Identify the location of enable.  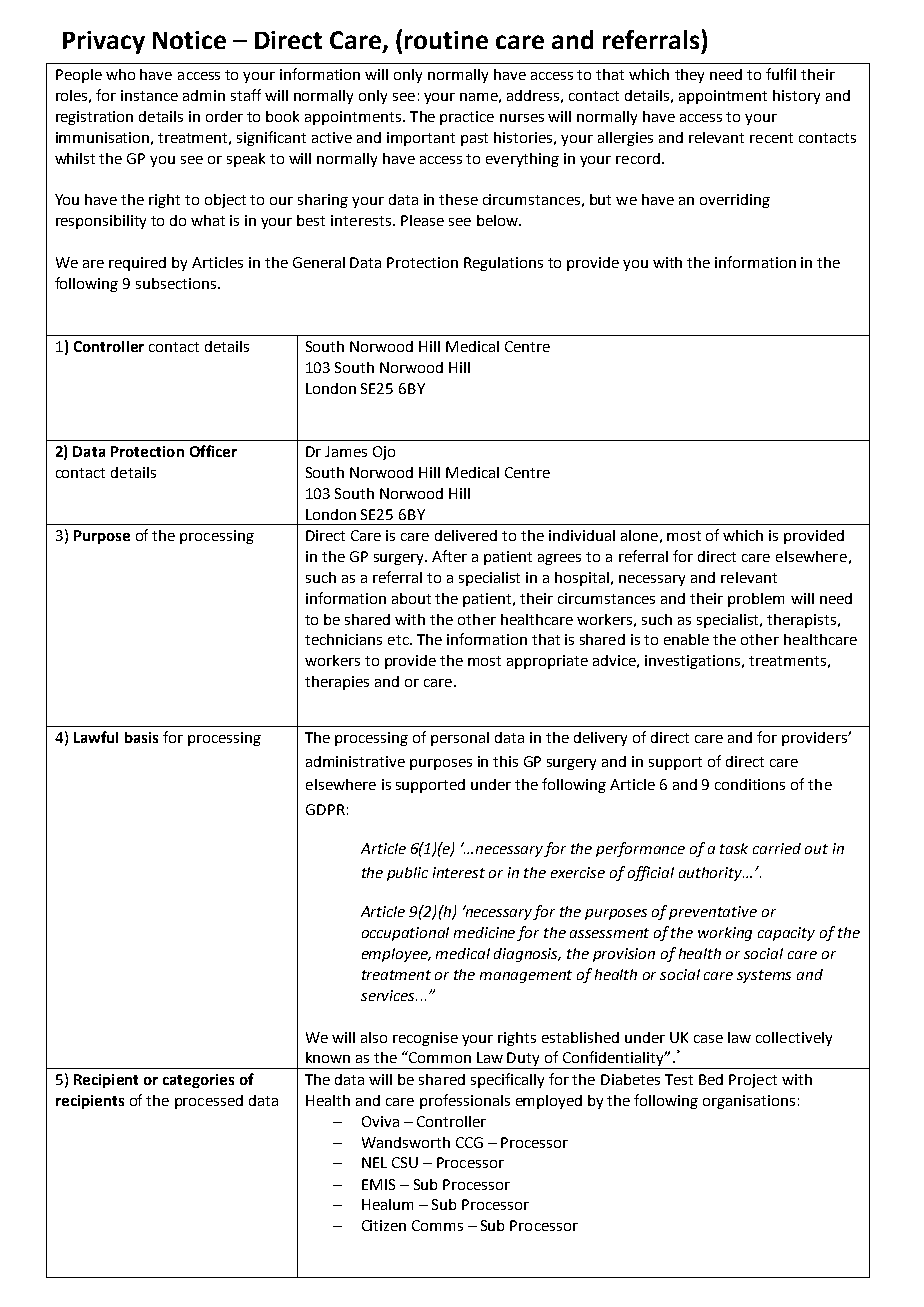
(686, 639).
